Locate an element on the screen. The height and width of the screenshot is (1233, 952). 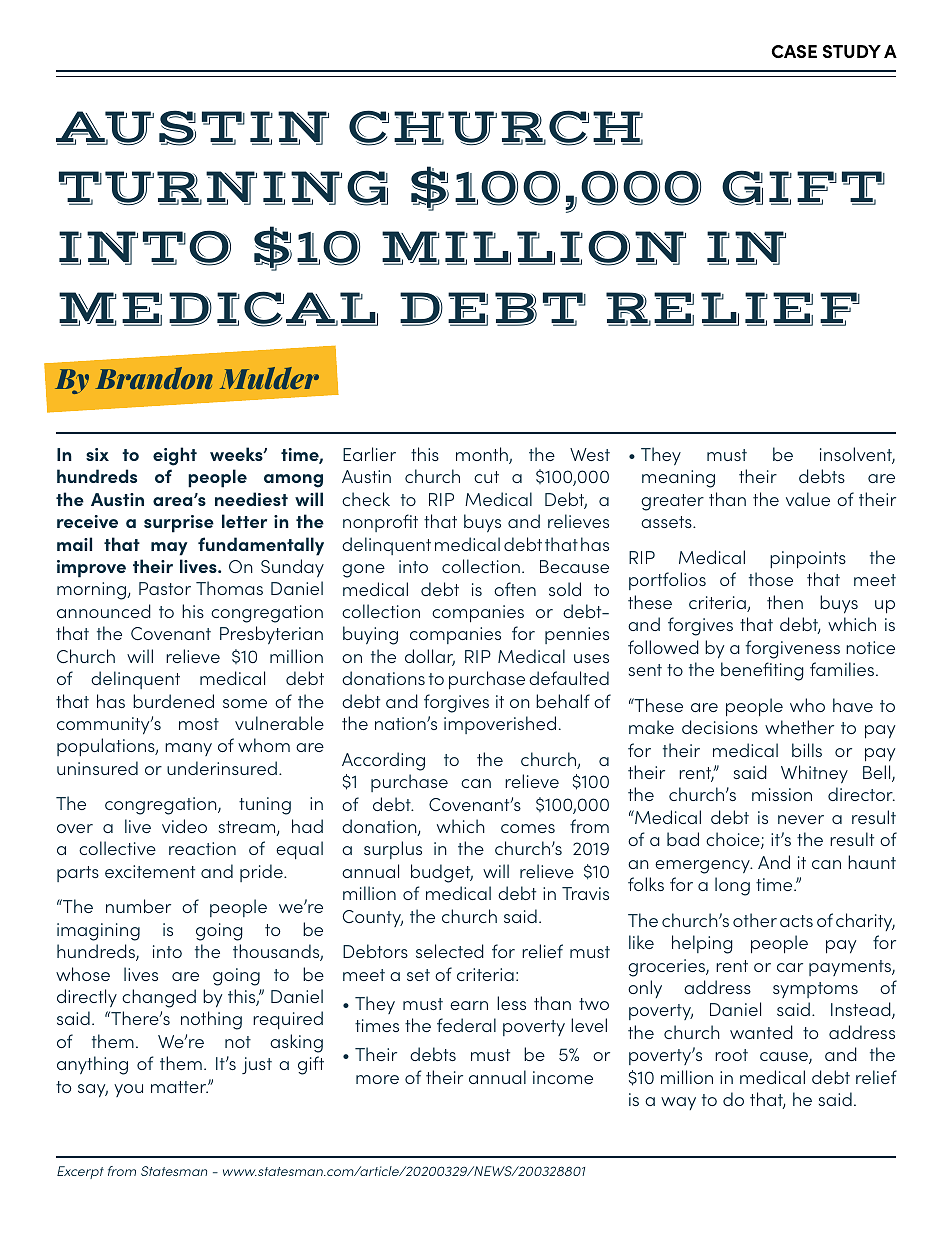
matter is located at coordinates (180, 1087).
